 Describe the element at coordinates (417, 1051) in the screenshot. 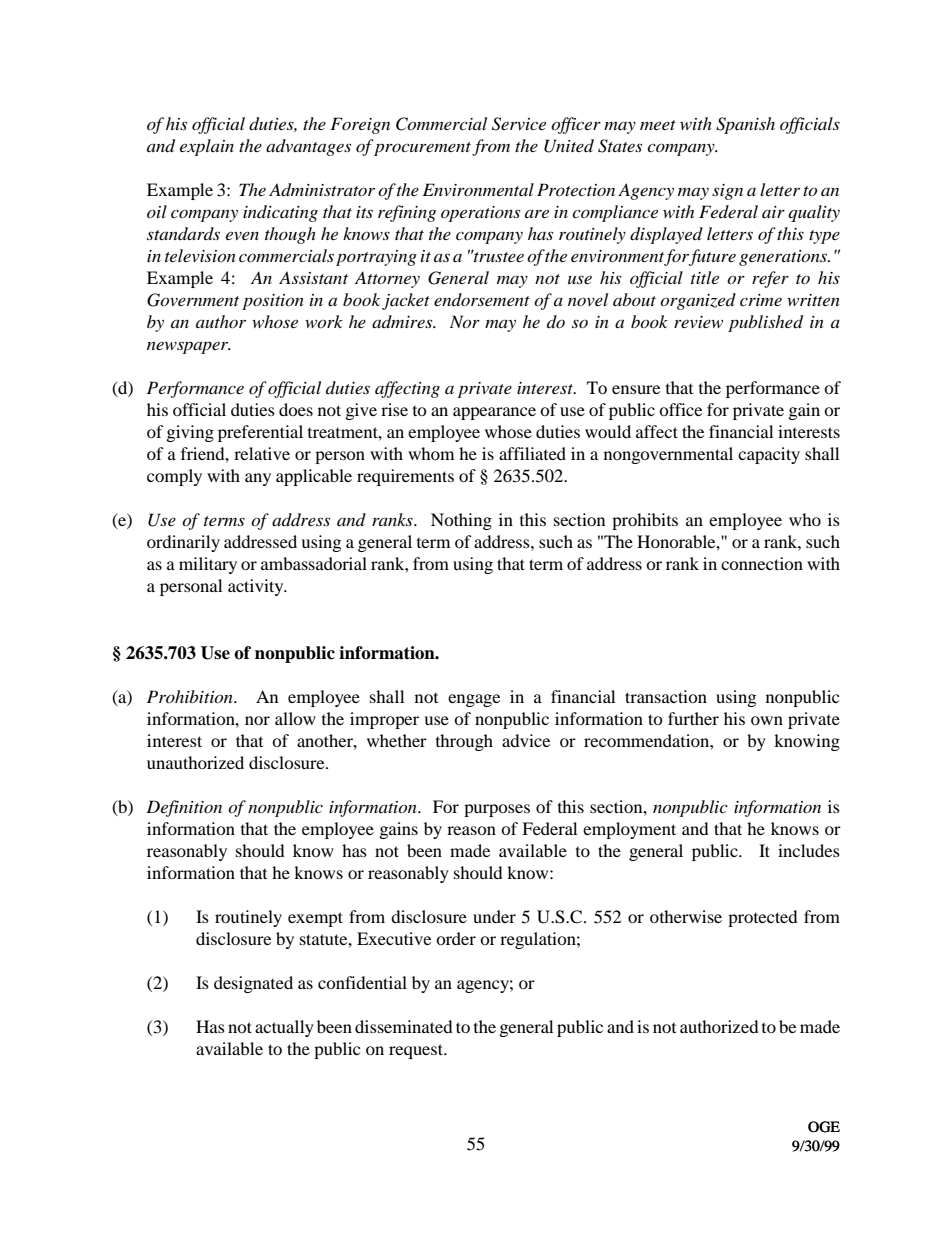

I see `request` at that location.
